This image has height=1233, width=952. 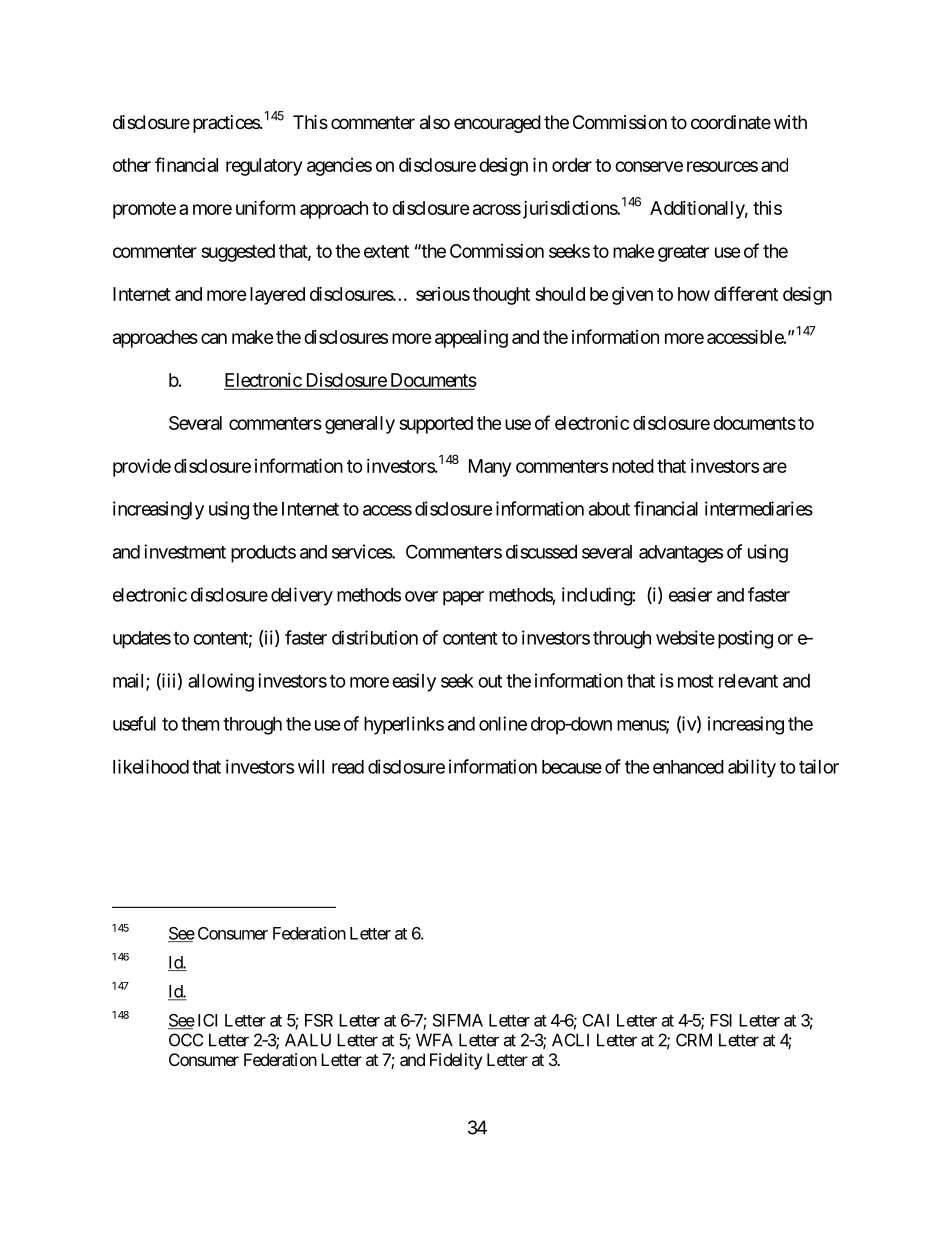 I want to click on ICI, so click(x=207, y=1020).
